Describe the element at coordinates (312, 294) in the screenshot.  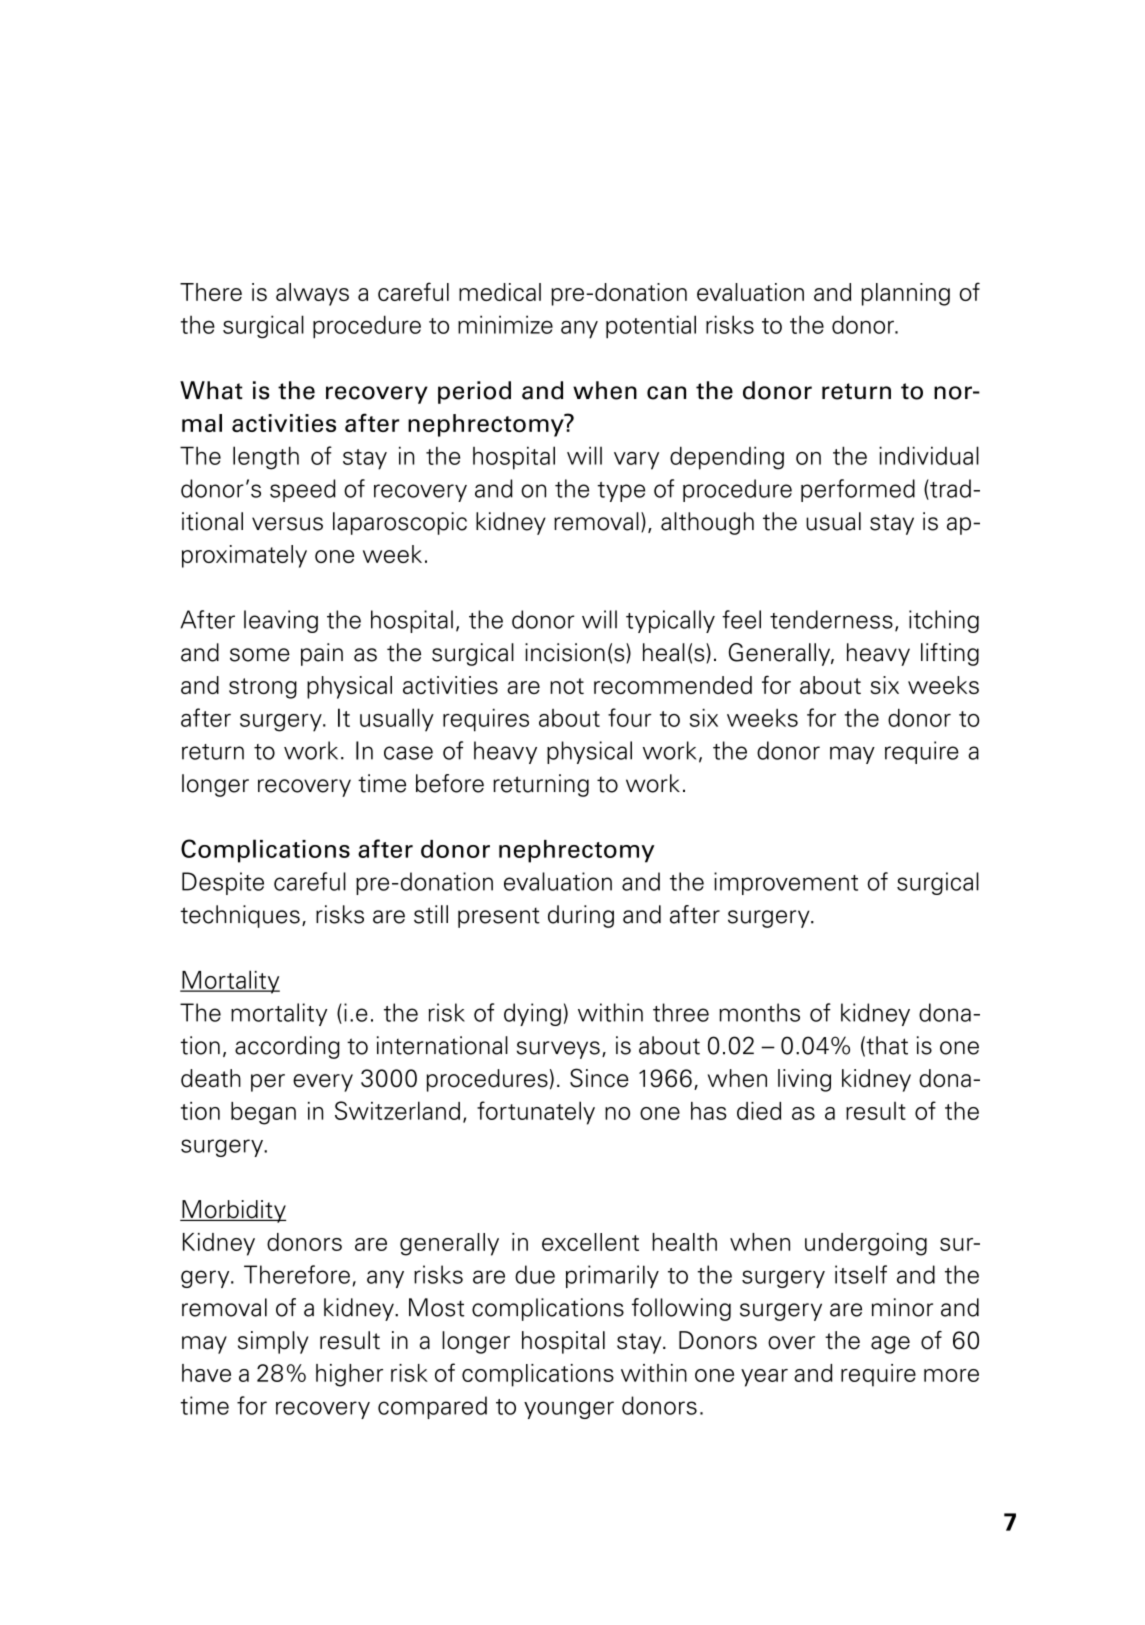
I see `always` at that location.
